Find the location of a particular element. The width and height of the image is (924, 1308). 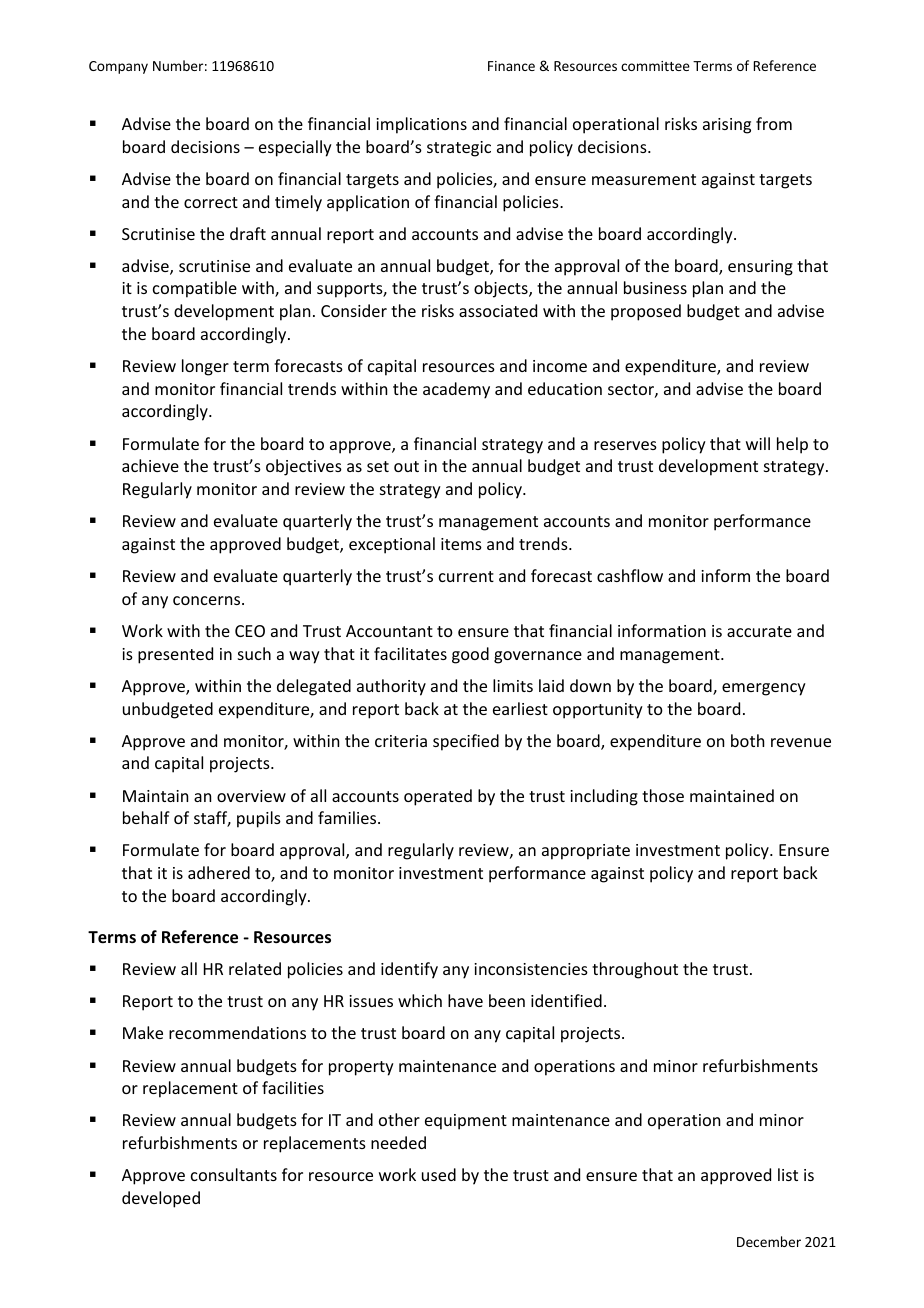

set is located at coordinates (378, 466).
